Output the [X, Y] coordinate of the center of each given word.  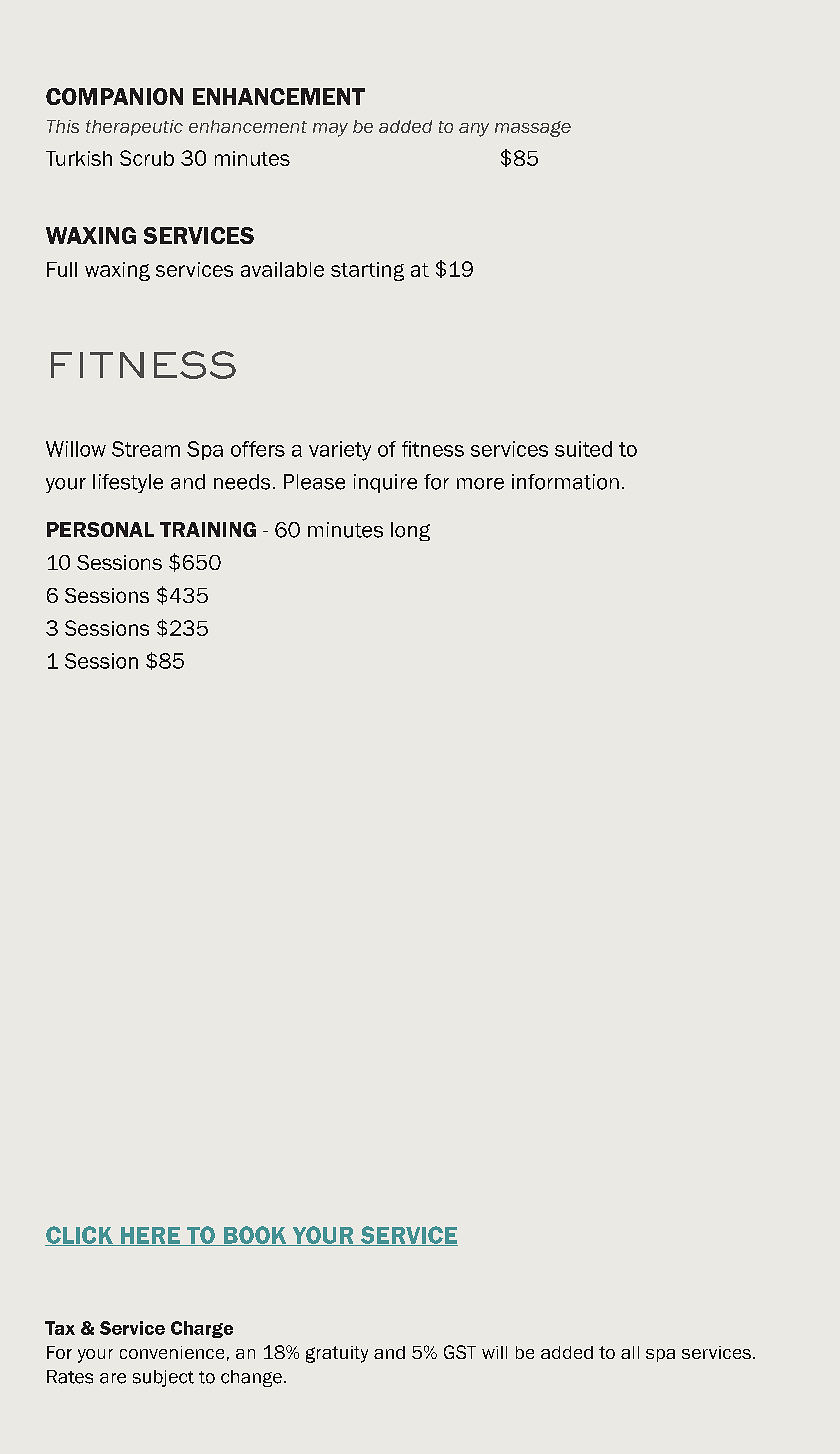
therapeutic [134, 128]
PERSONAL [100, 529]
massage [533, 129]
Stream [146, 449]
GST [460, 1352]
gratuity [337, 1354]
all [630, 1352]
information [565, 482]
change [251, 1378]
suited [583, 449]
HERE [150, 1236]
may [330, 130]
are [113, 1378]
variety [340, 451]
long [410, 531]
